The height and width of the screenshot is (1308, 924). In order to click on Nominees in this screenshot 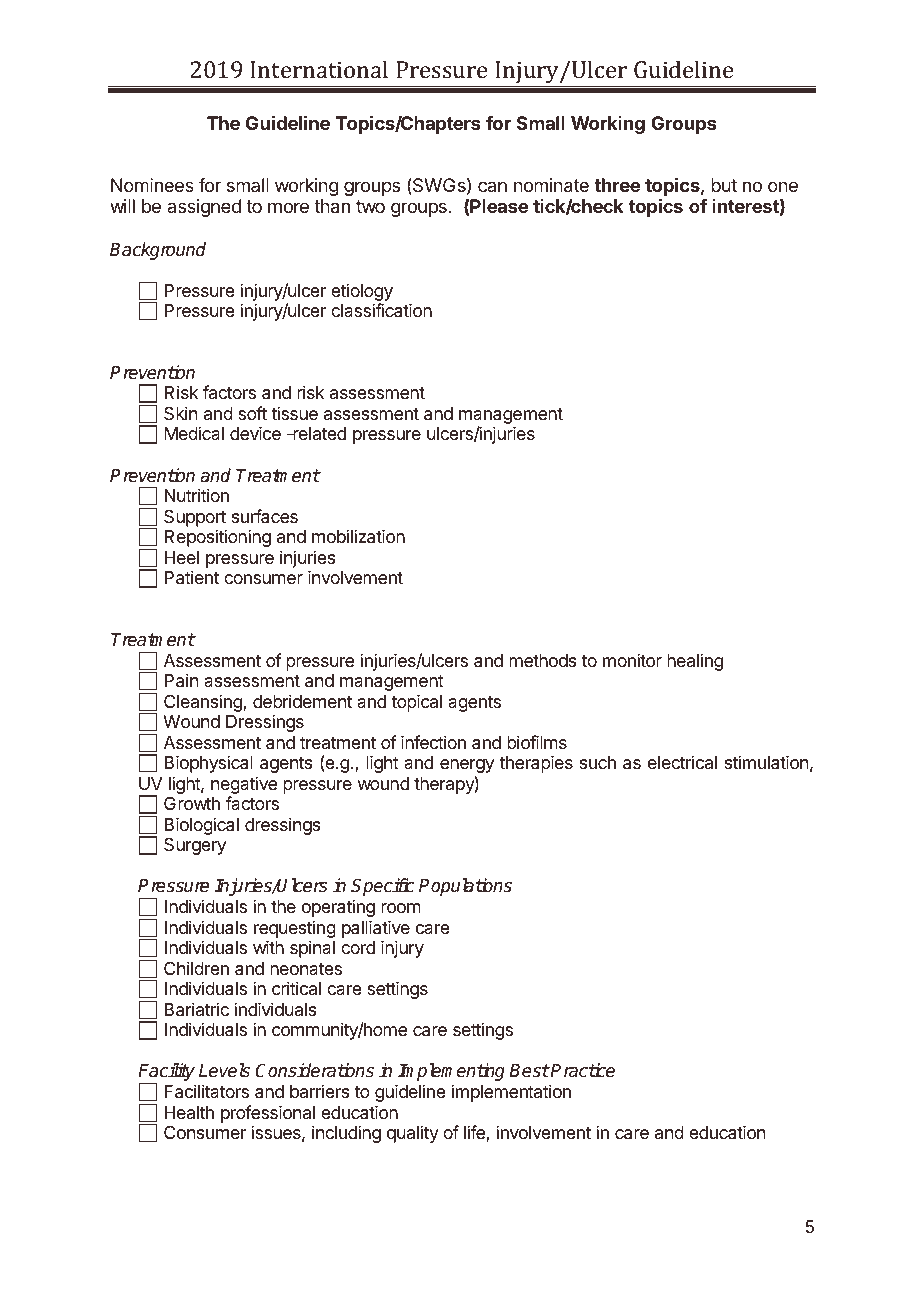, I will do `click(152, 185)`.
